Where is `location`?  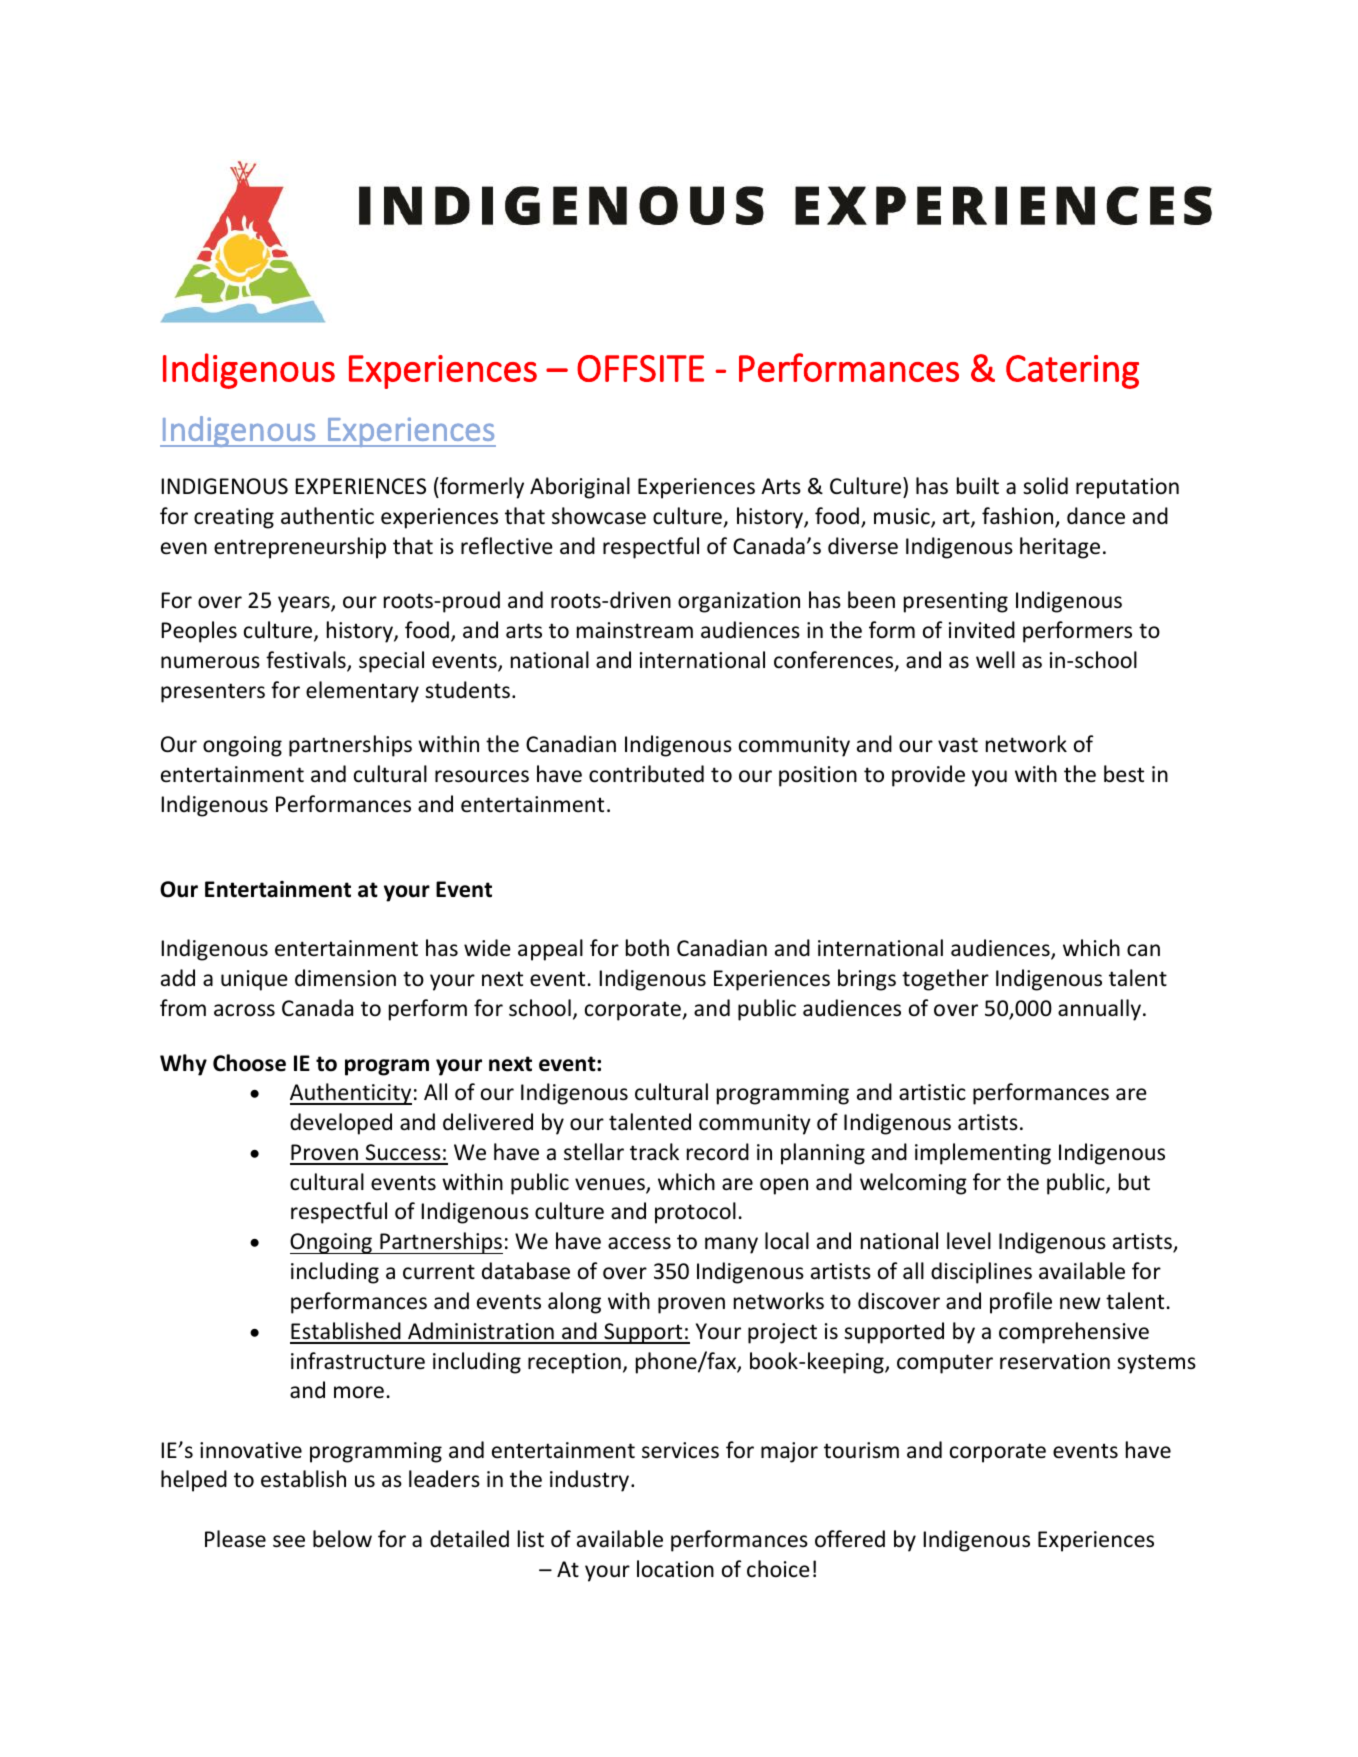
location is located at coordinates (675, 1569).
